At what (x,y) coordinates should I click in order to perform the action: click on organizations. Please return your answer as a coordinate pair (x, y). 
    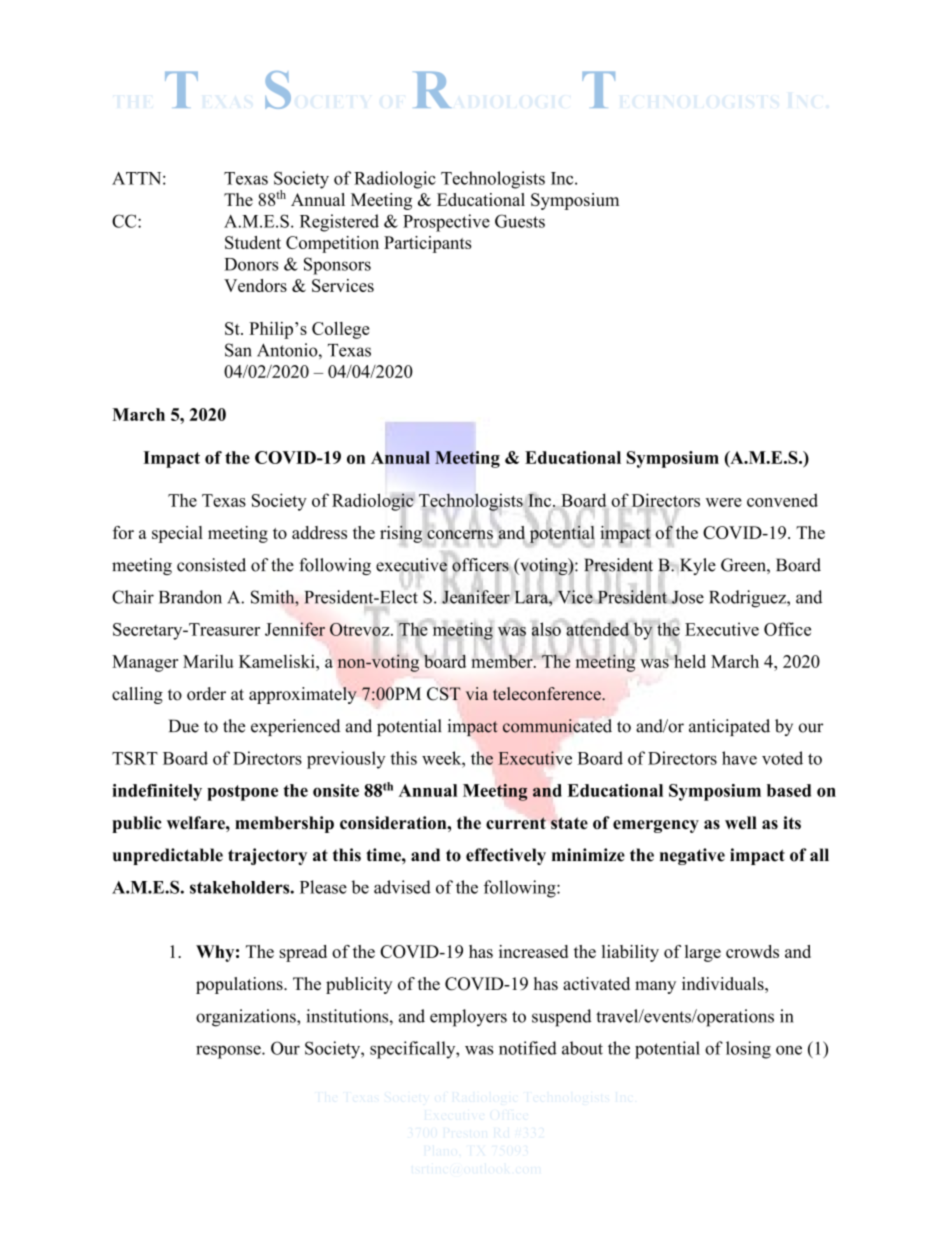
    Looking at the image, I should click on (247, 1018).
